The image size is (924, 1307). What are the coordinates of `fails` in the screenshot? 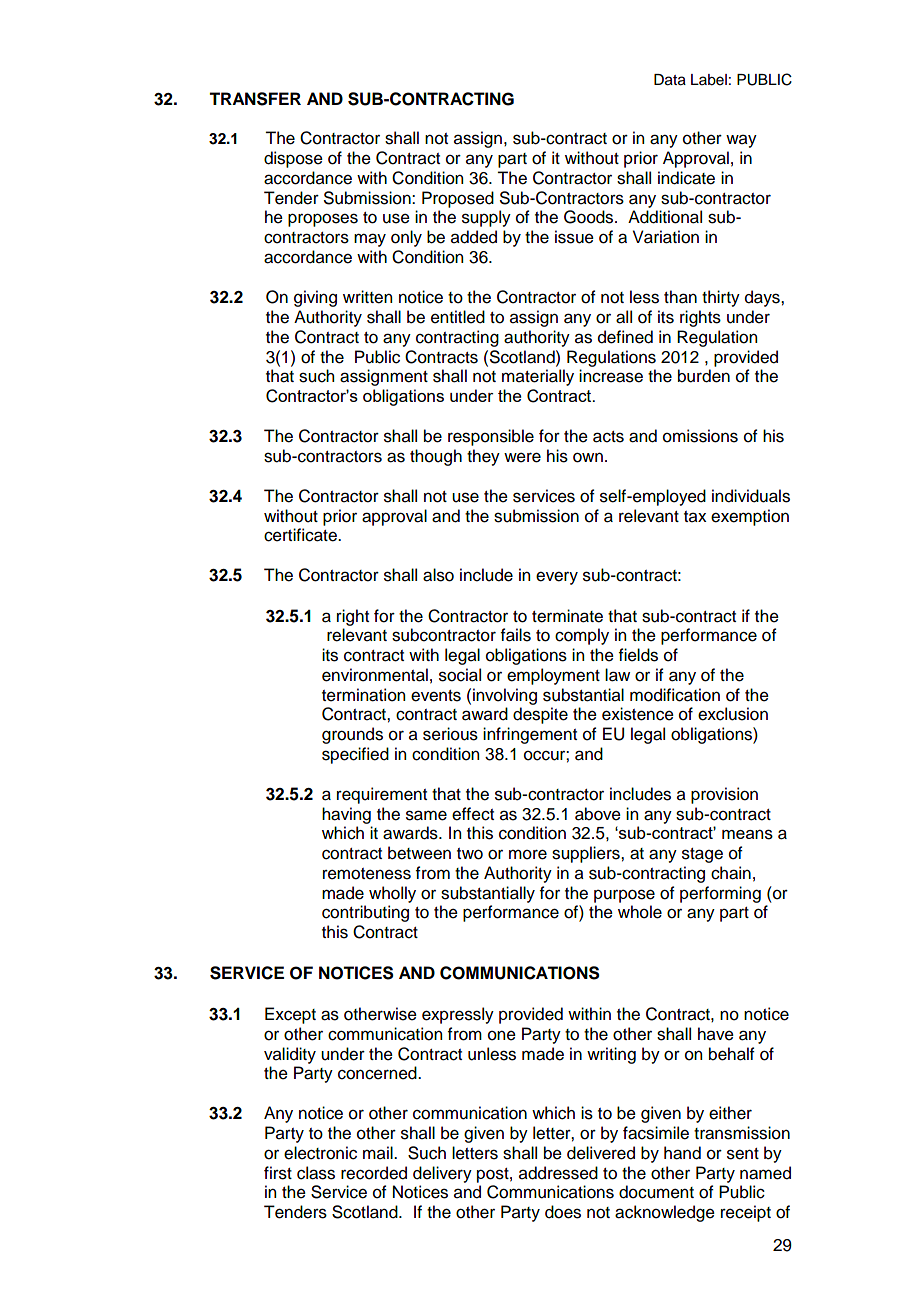 It's located at (516, 635).
